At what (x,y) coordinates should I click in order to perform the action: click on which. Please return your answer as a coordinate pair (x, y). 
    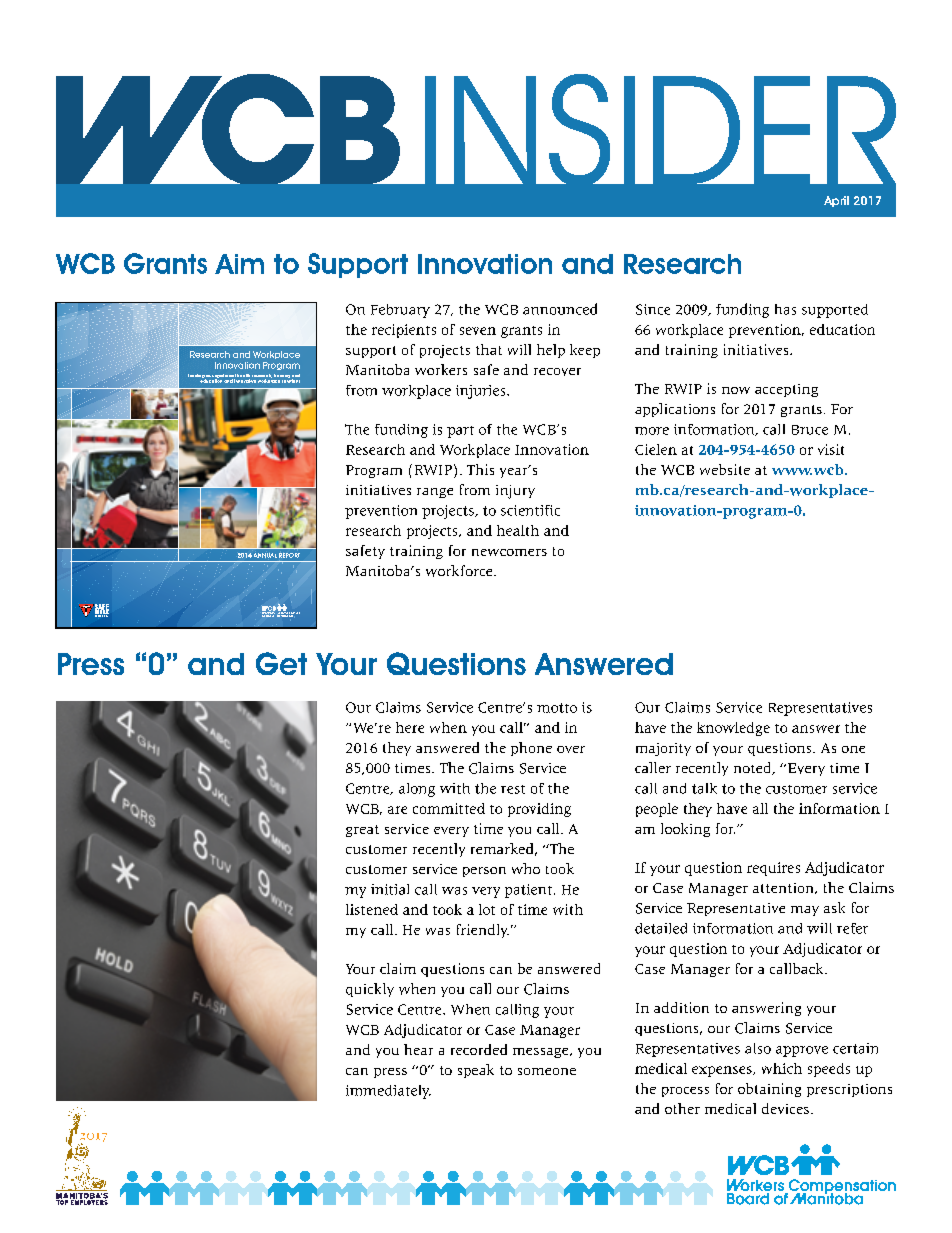
    Looking at the image, I should click on (782, 1068).
